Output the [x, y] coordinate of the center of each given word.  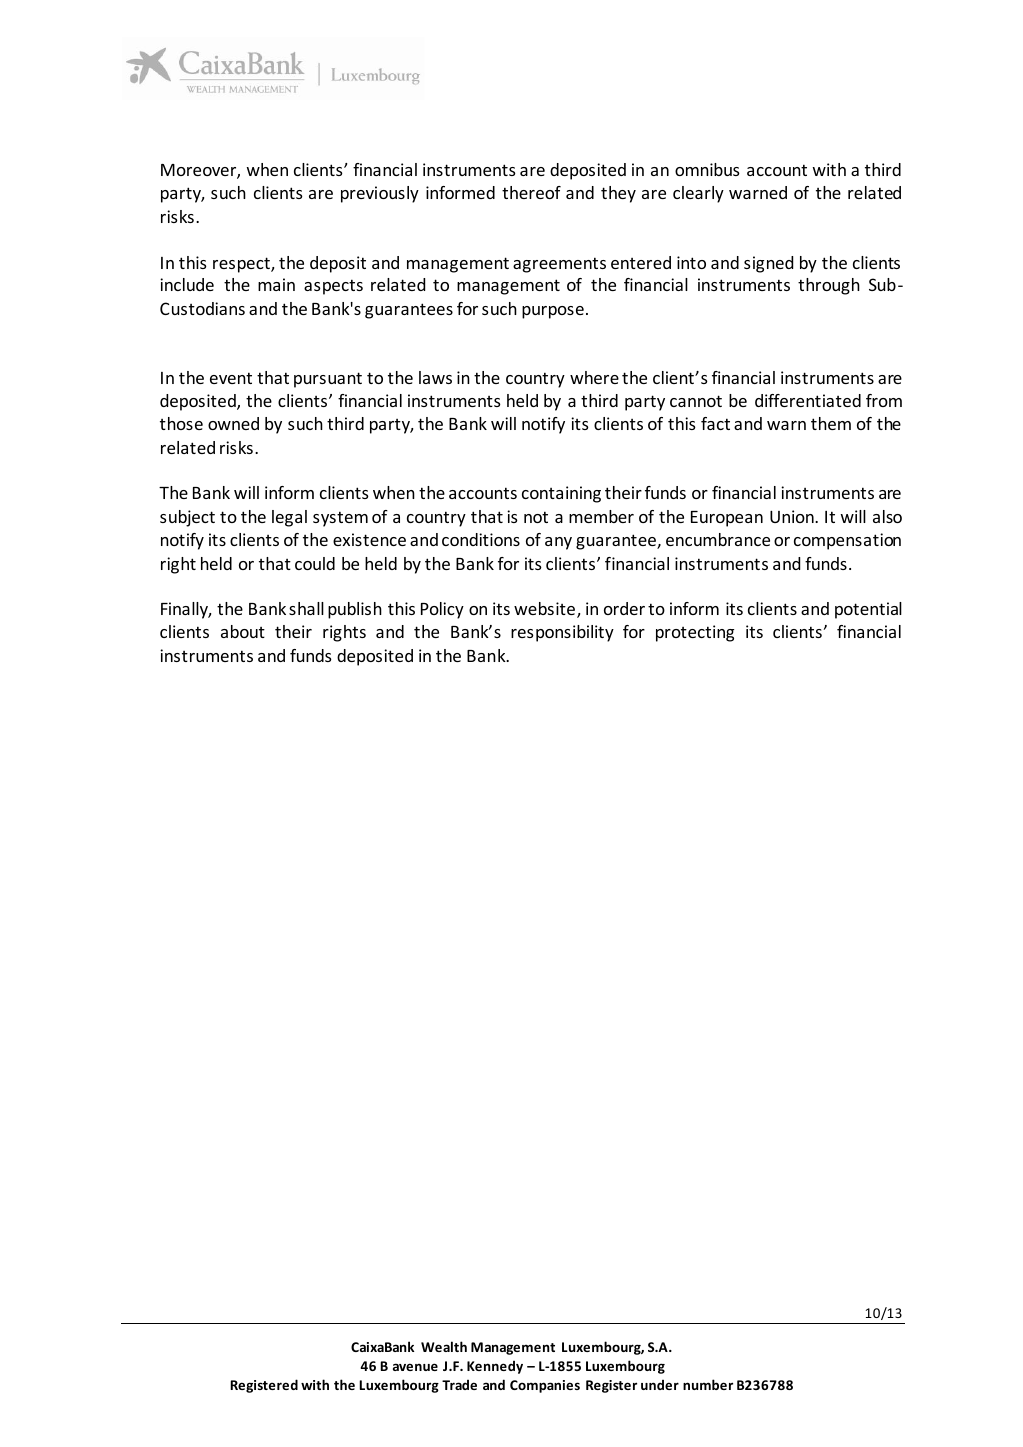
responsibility [562, 633]
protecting [695, 633]
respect [242, 265]
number [708, 1384]
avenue [415, 1367]
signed [768, 264]
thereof [531, 192]
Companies [545, 1386]
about [243, 631]
